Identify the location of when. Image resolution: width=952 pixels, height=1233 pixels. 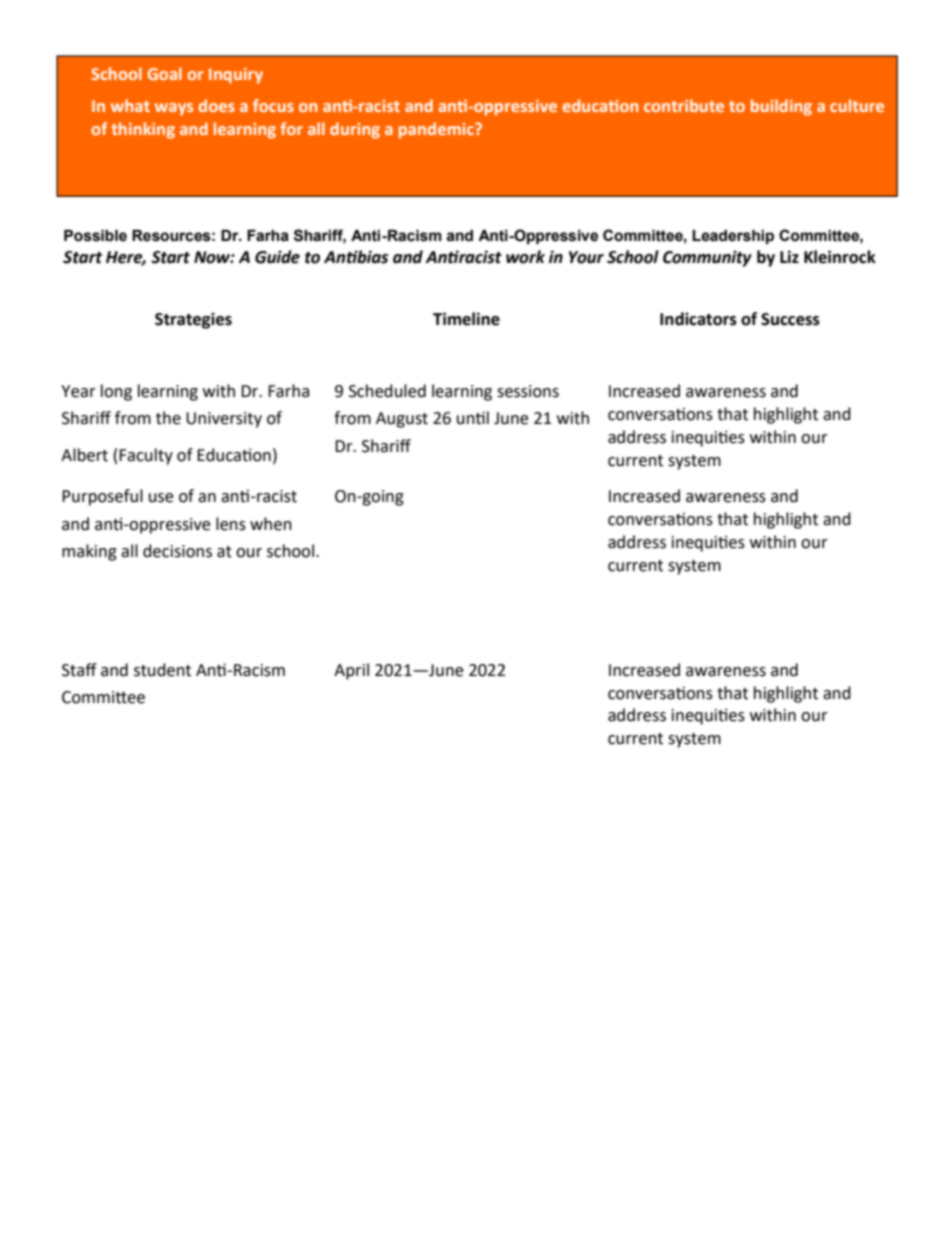
(271, 524).
